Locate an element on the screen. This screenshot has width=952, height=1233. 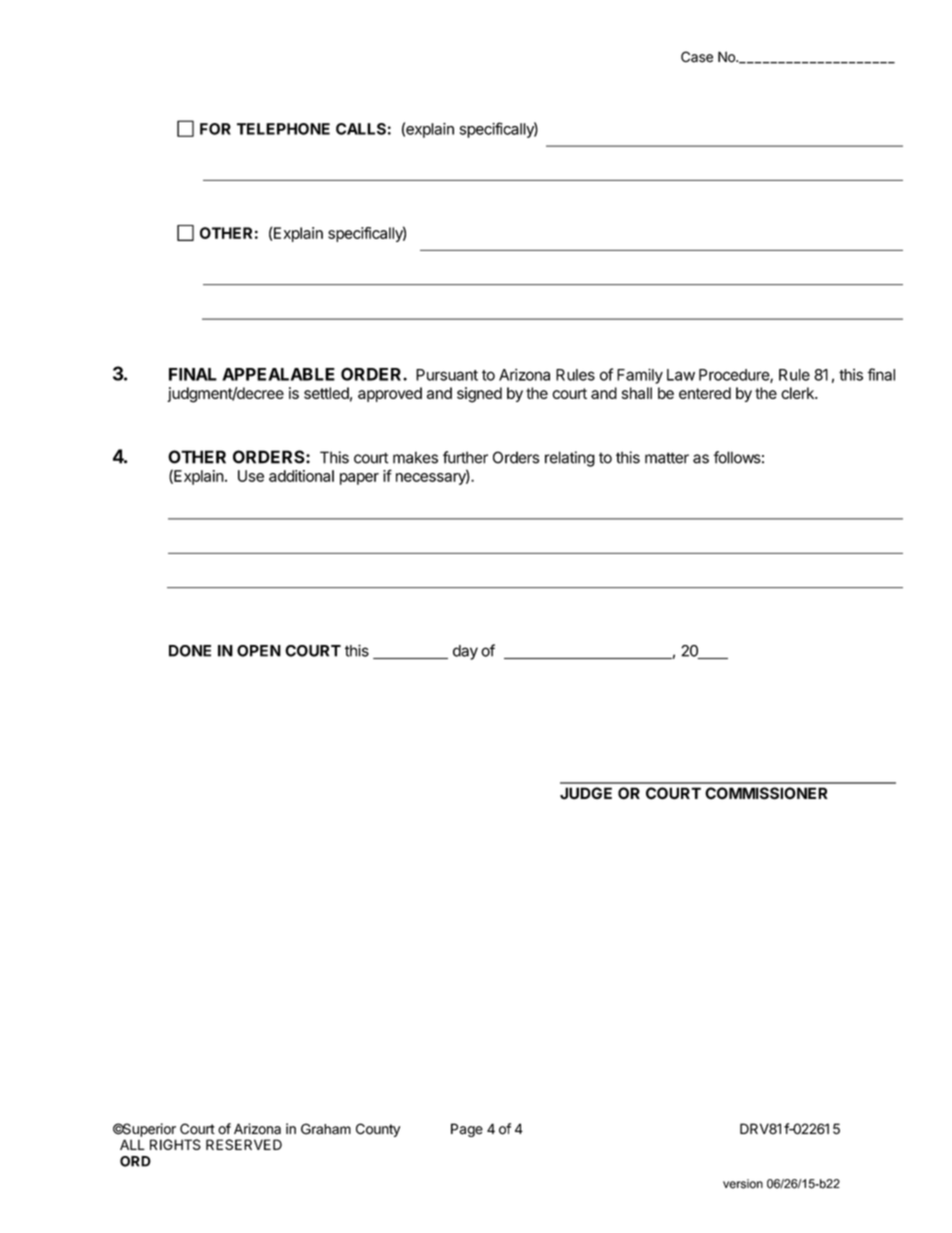
Use is located at coordinates (251, 476).
